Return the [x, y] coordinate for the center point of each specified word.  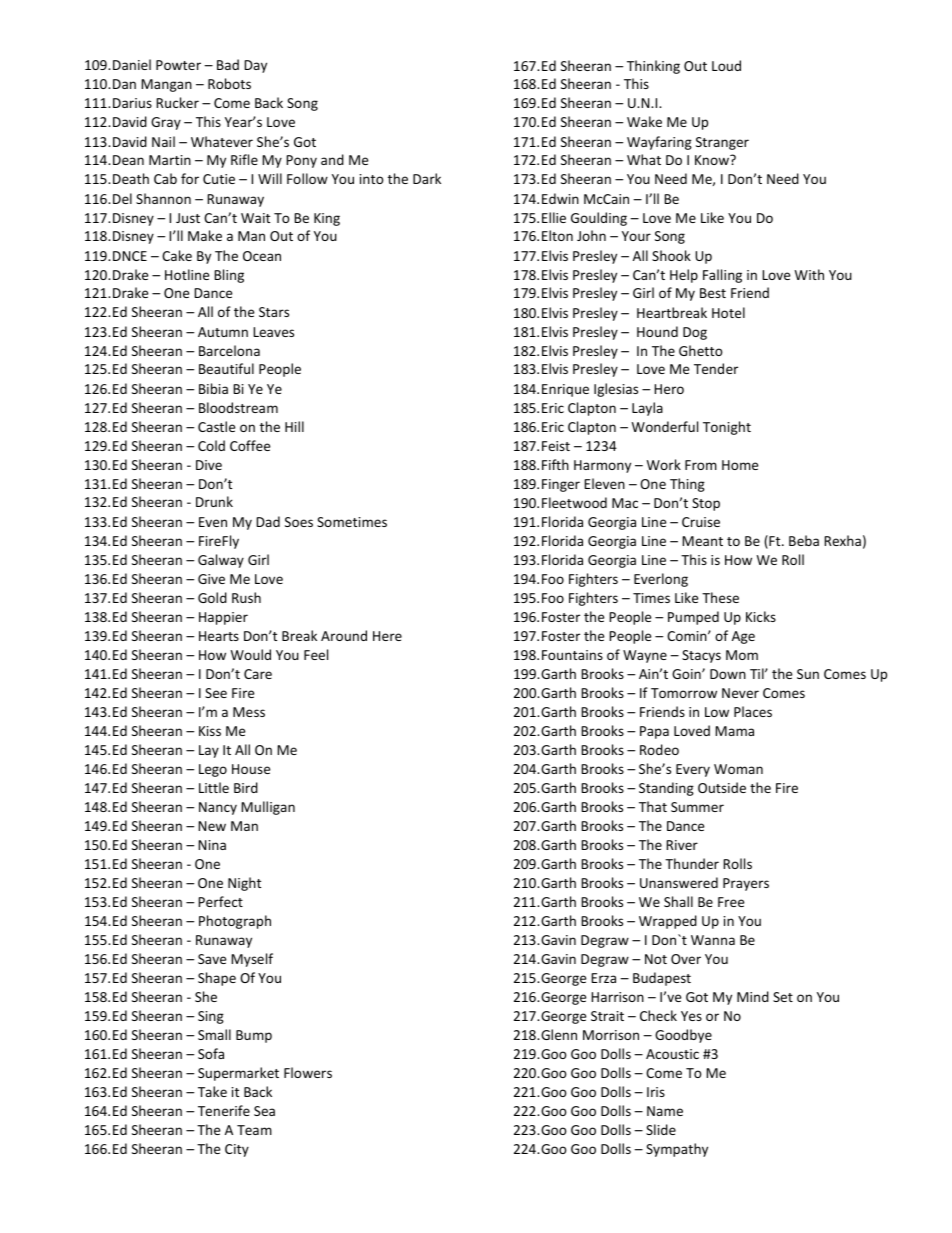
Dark [427, 178]
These [720, 597]
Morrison [611, 1035]
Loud [726, 65]
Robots [229, 83]
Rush [246, 597]
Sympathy [677, 1150]
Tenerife [224, 1110]
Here [387, 636]
